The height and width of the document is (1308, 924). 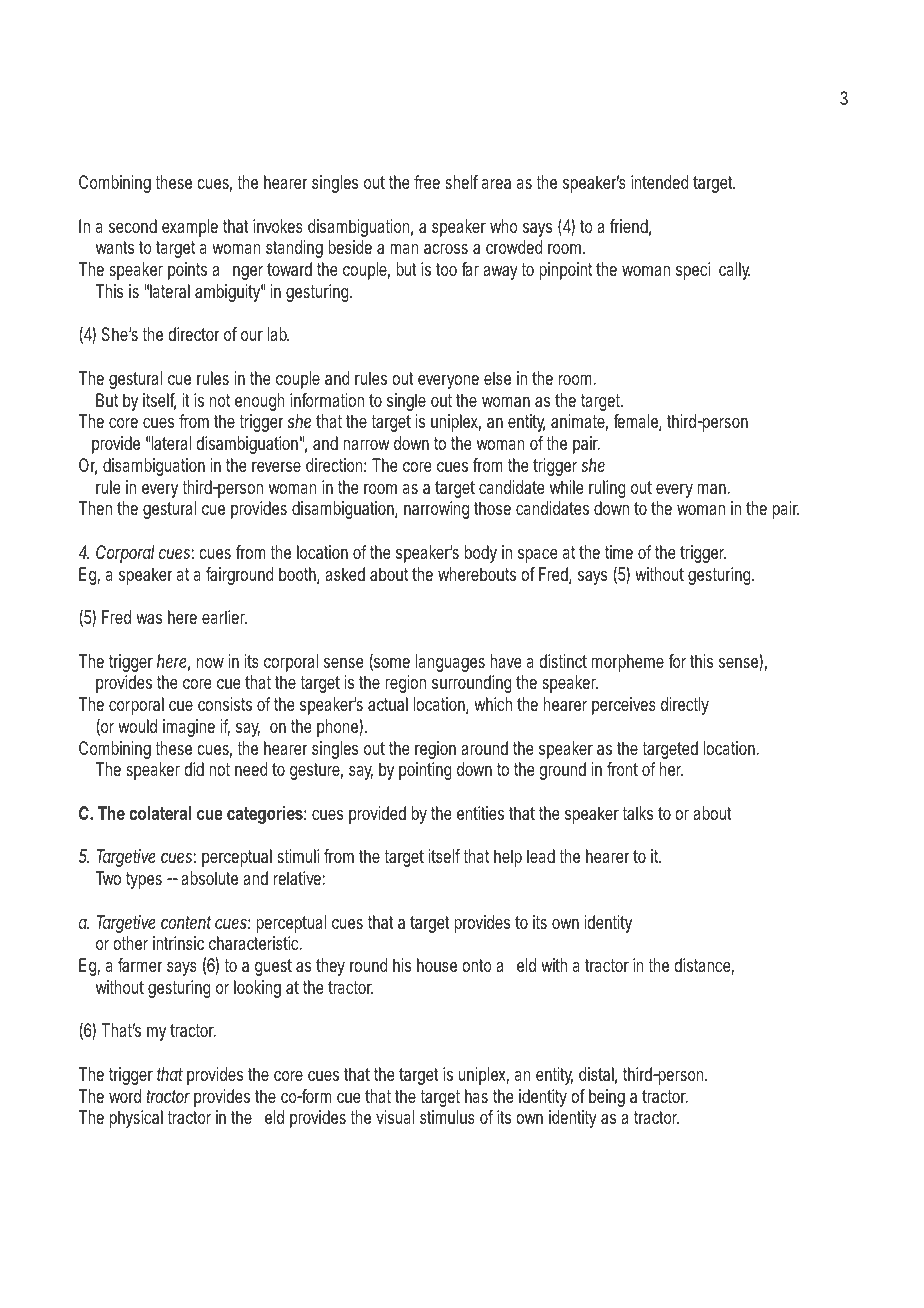 I want to click on enough, so click(x=260, y=402).
